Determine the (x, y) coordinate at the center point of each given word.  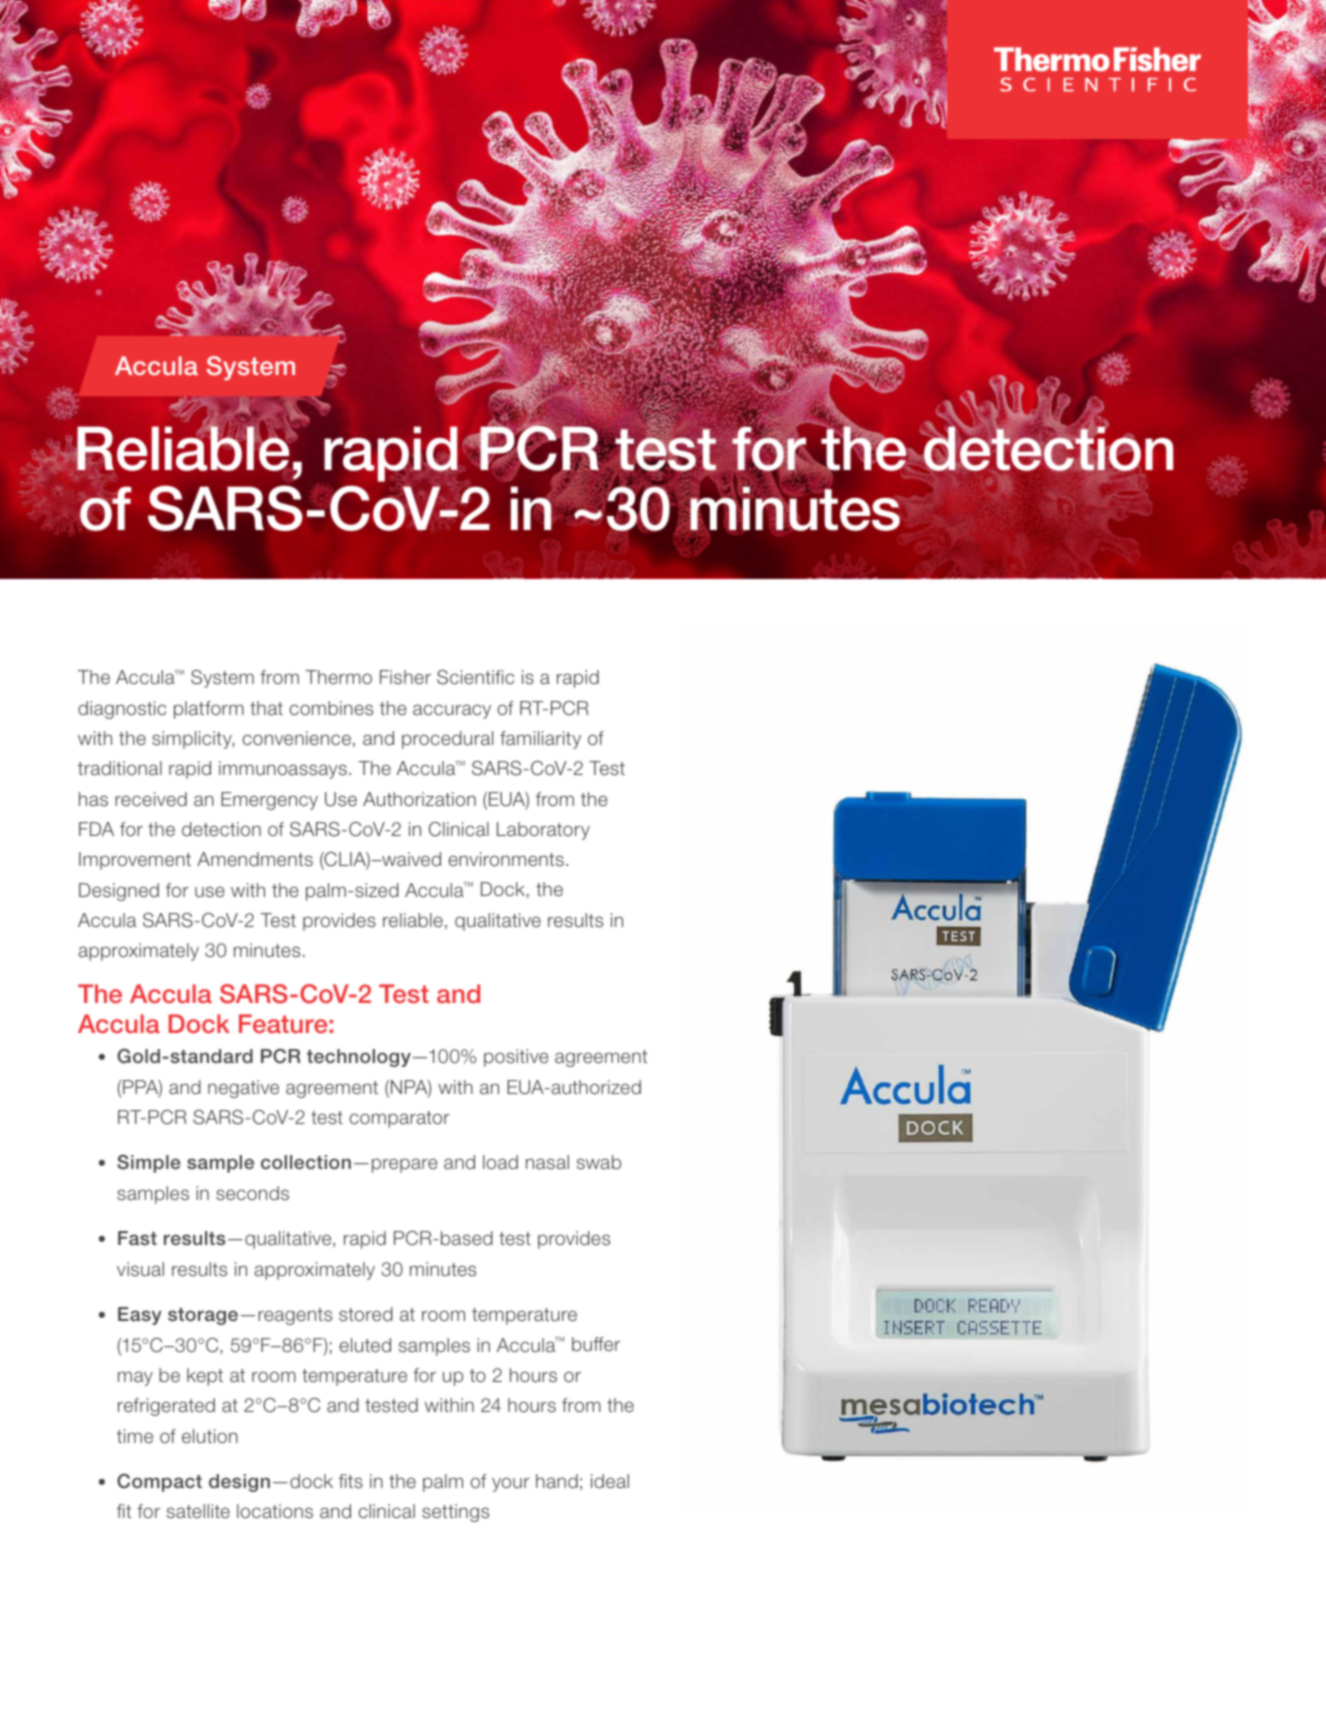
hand (557, 1481)
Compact (159, 1483)
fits (351, 1481)
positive (516, 1058)
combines (331, 708)
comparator (399, 1119)
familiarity (540, 740)
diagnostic (122, 710)
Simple (149, 1164)
